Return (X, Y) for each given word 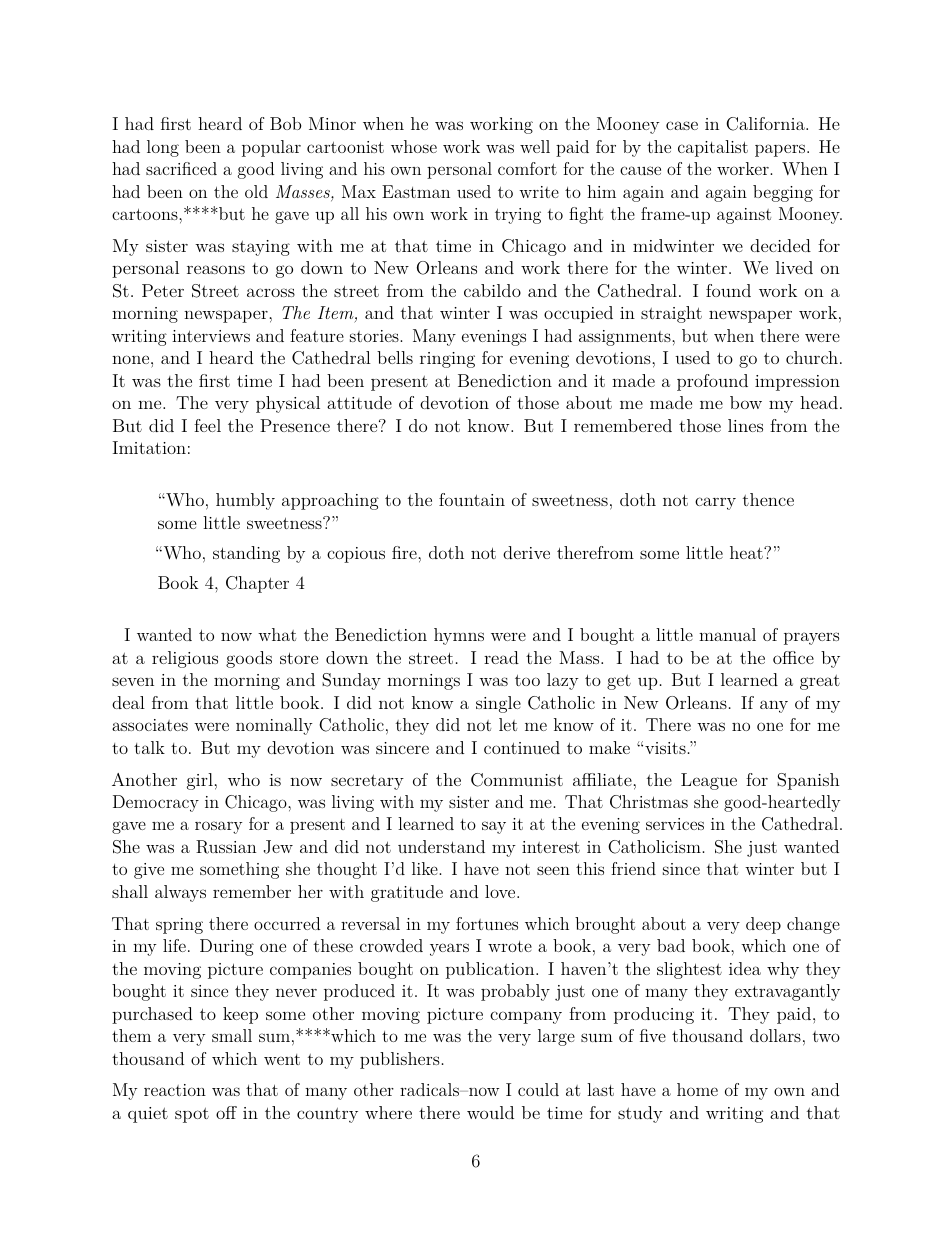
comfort (527, 168)
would (490, 1112)
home (697, 1089)
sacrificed (181, 168)
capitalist (713, 148)
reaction (175, 1090)
